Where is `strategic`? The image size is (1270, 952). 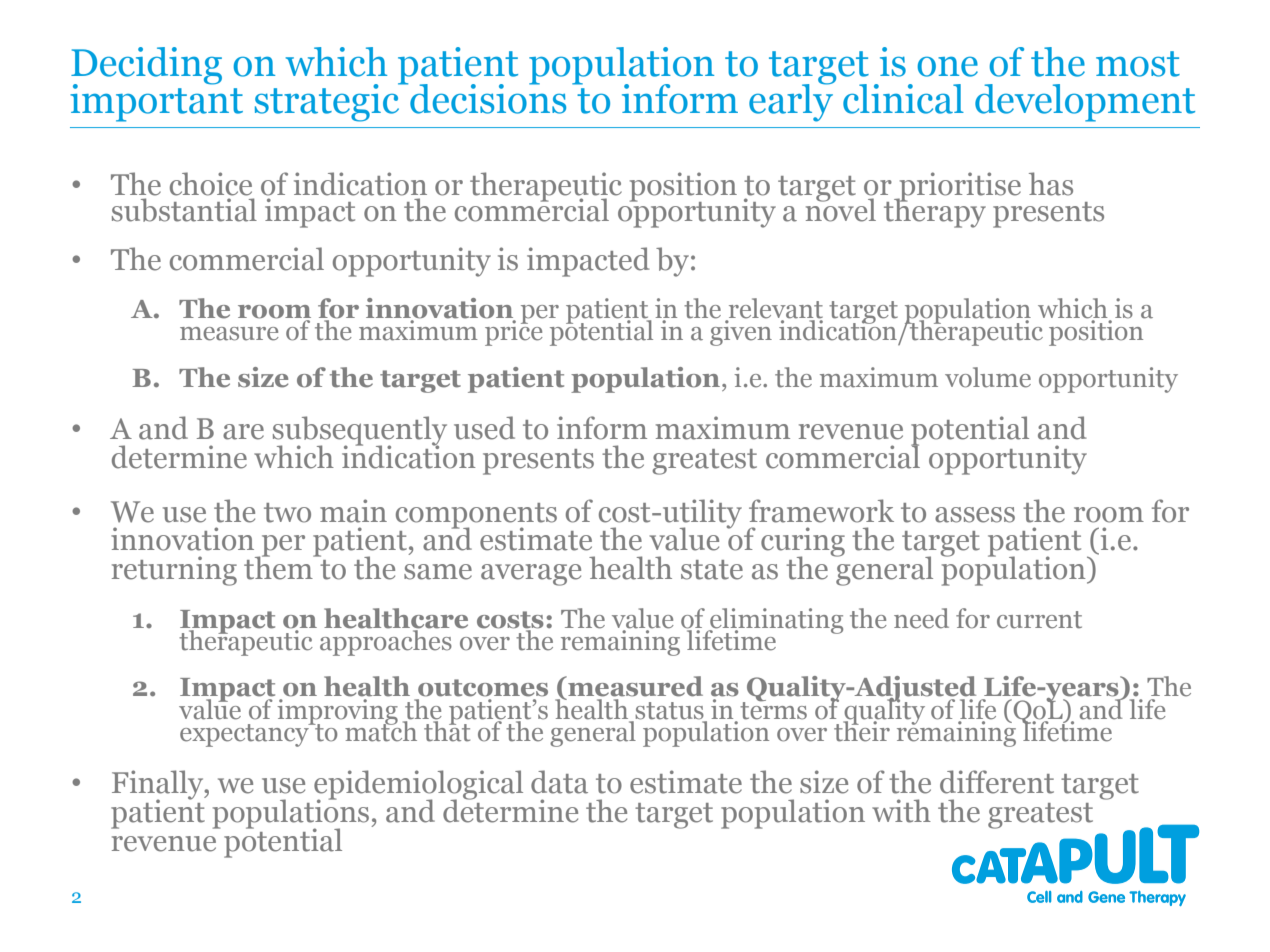
strategic is located at coordinates (328, 102).
